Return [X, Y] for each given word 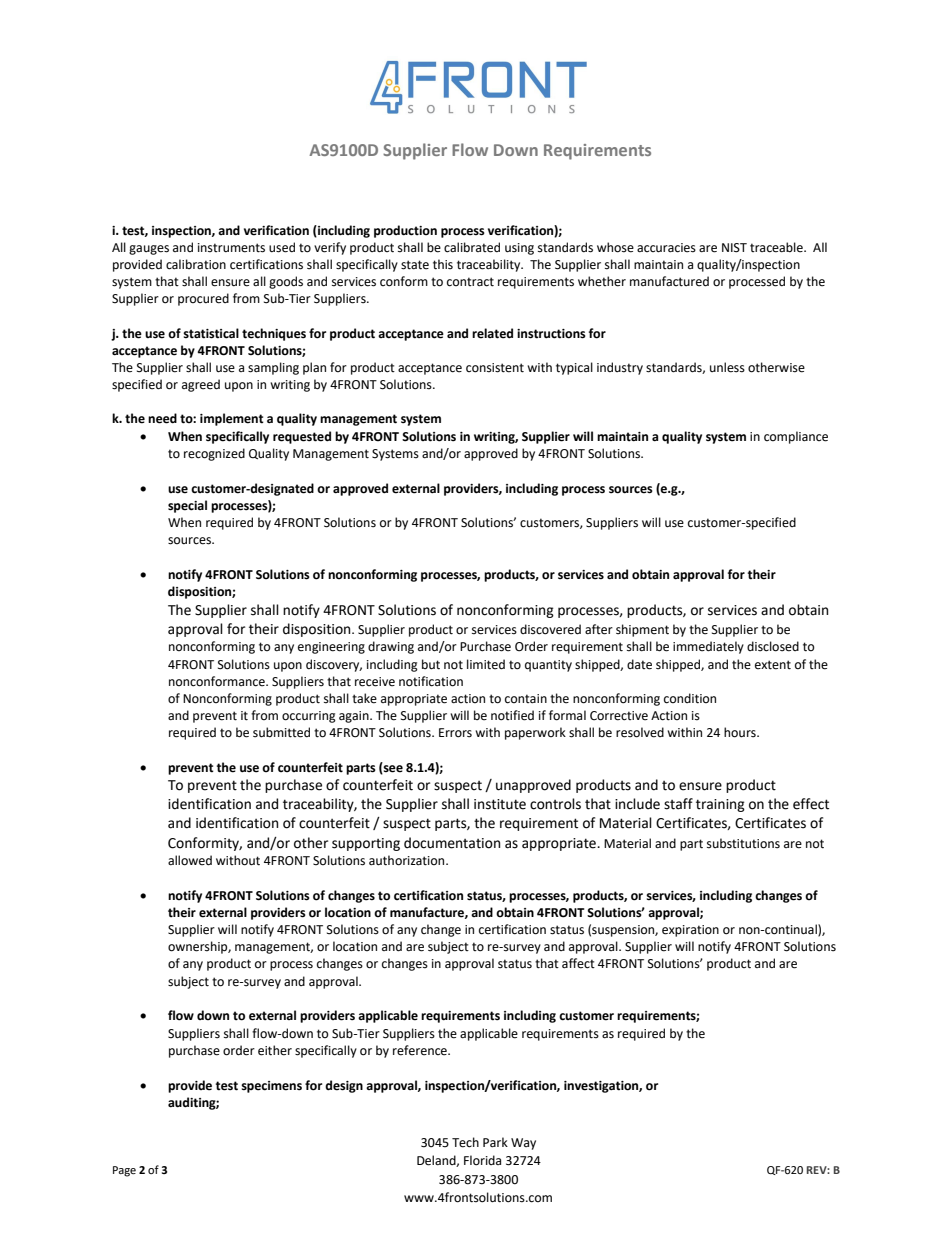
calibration [196, 264]
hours [741, 732]
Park [495, 1142]
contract [470, 282]
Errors [455, 733]
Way [523, 1144]
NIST [734, 248]
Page [124, 1171]
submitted [281, 732]
